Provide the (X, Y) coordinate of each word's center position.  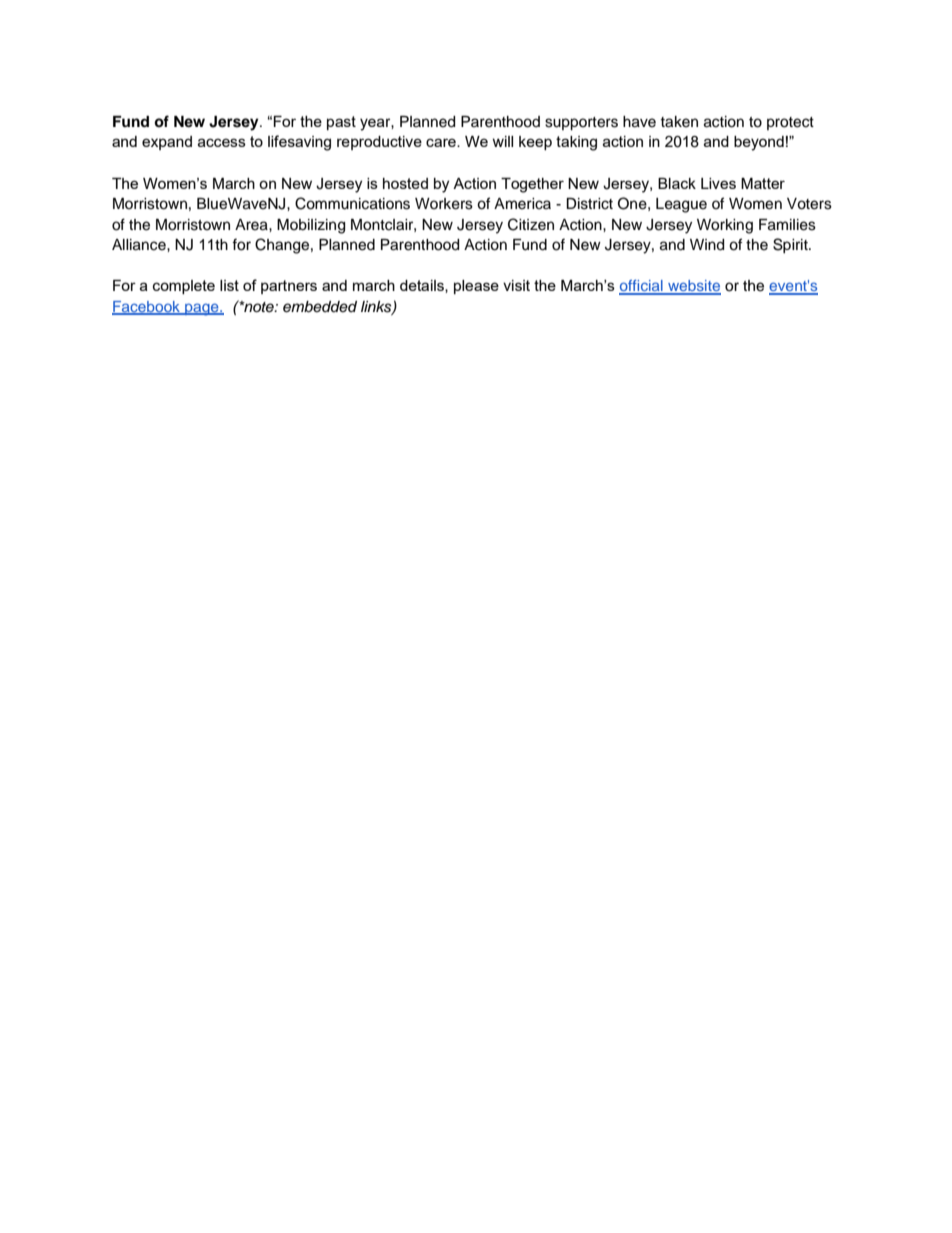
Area (252, 225)
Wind (707, 245)
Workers (444, 204)
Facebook (147, 308)
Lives (718, 183)
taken (679, 122)
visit (516, 285)
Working (725, 226)
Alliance (140, 245)
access (222, 142)
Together (532, 185)
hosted (405, 183)
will (502, 141)
